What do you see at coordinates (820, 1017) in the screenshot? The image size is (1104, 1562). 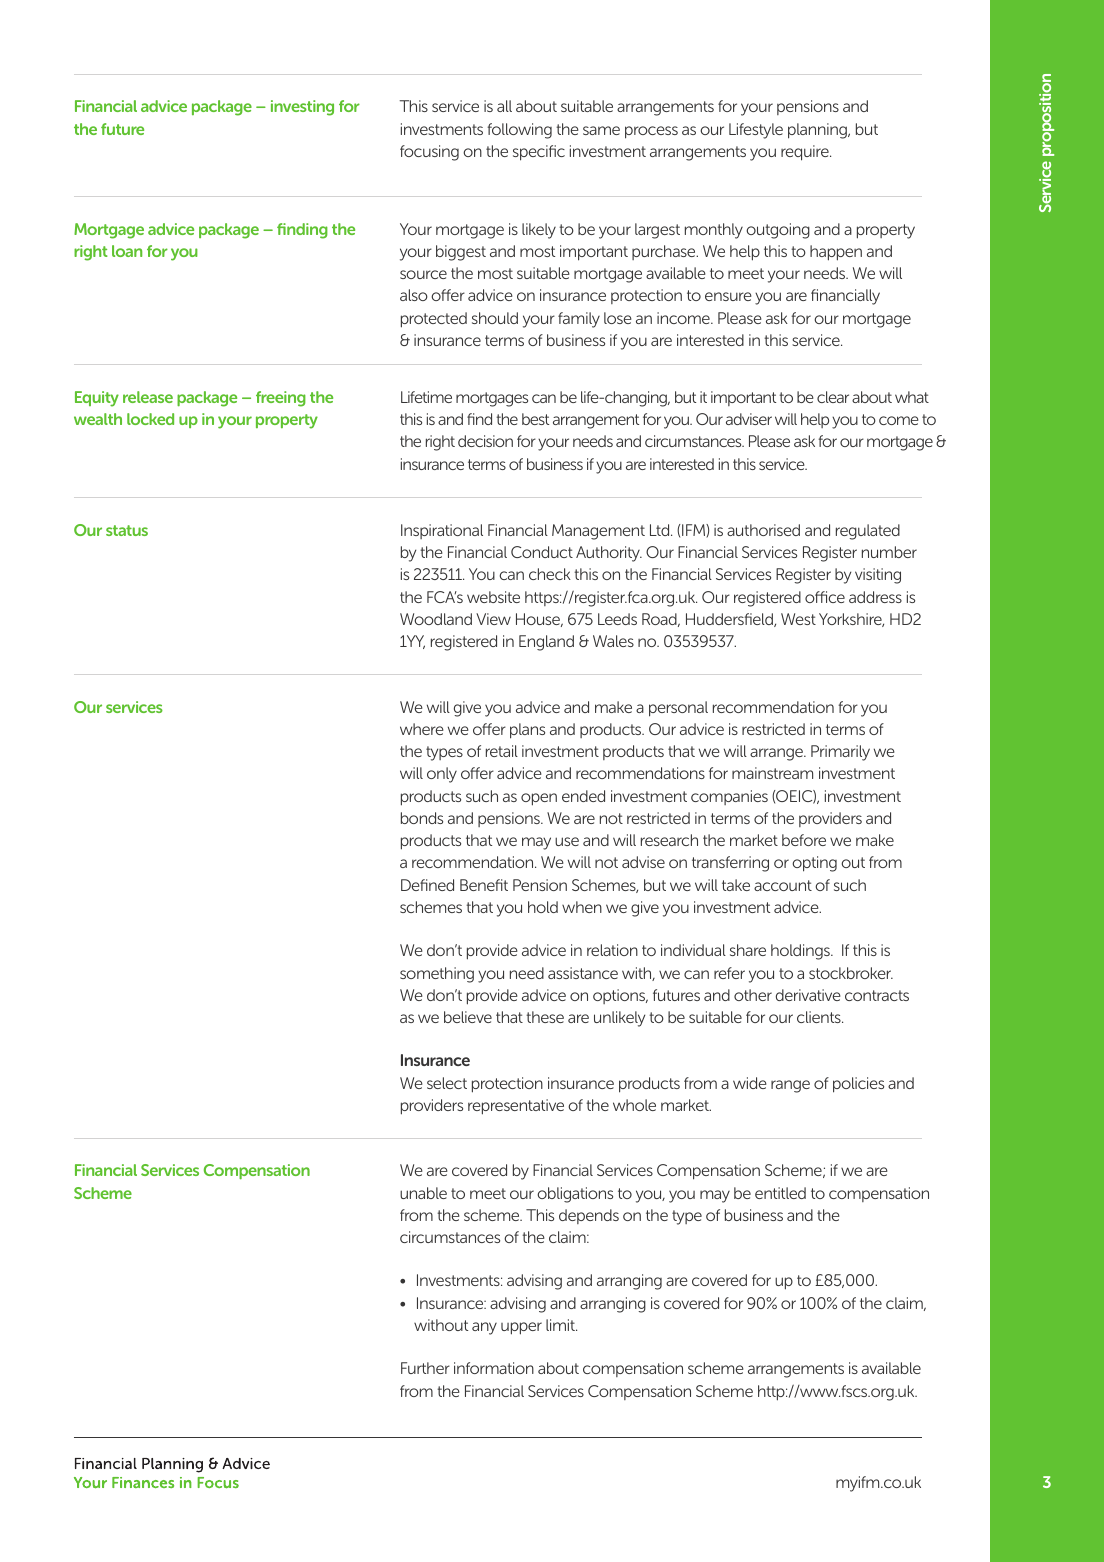 I see `clients` at bounding box center [820, 1017].
